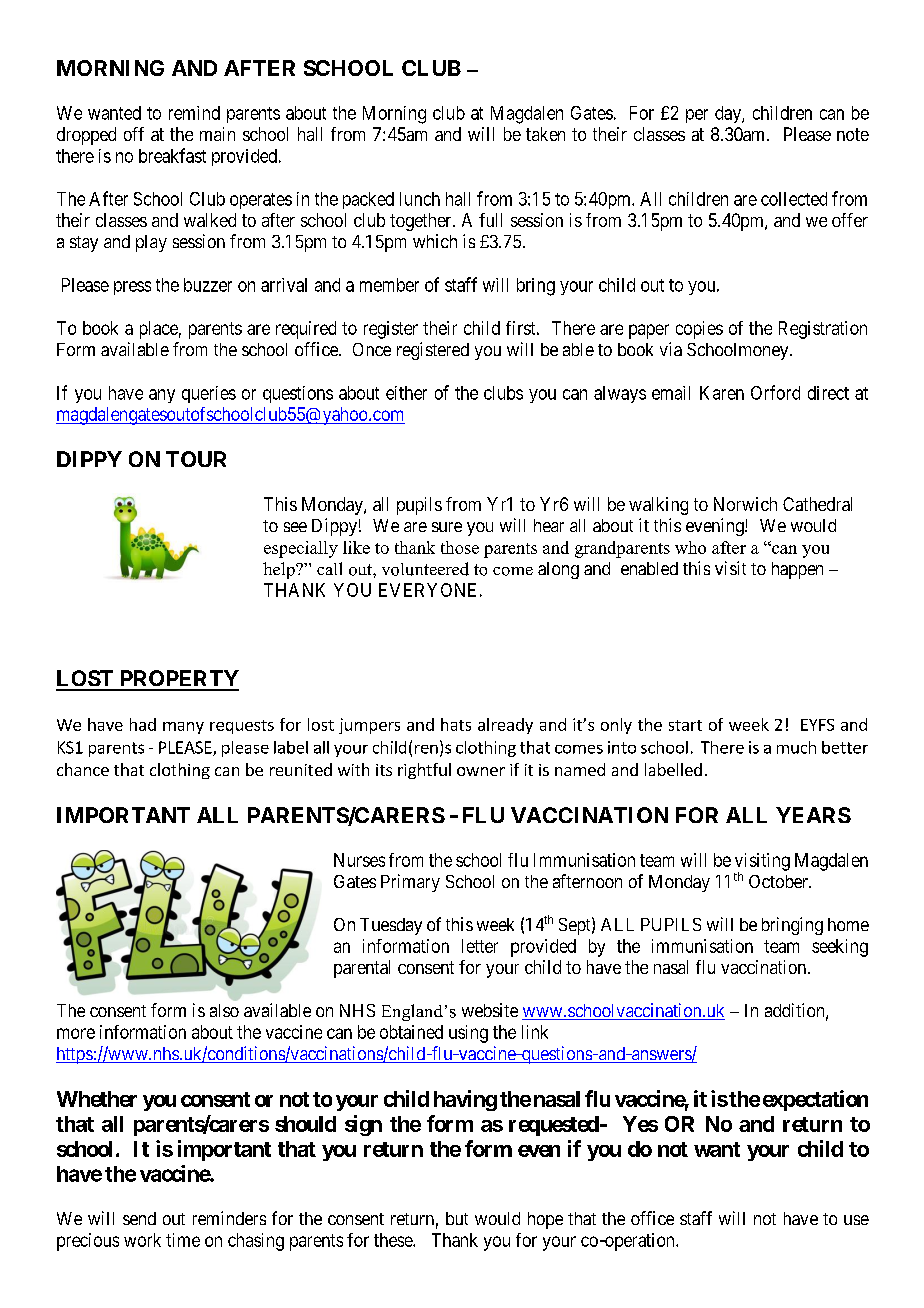  What do you see at coordinates (794, 199) in the screenshot?
I see `collected` at bounding box center [794, 199].
